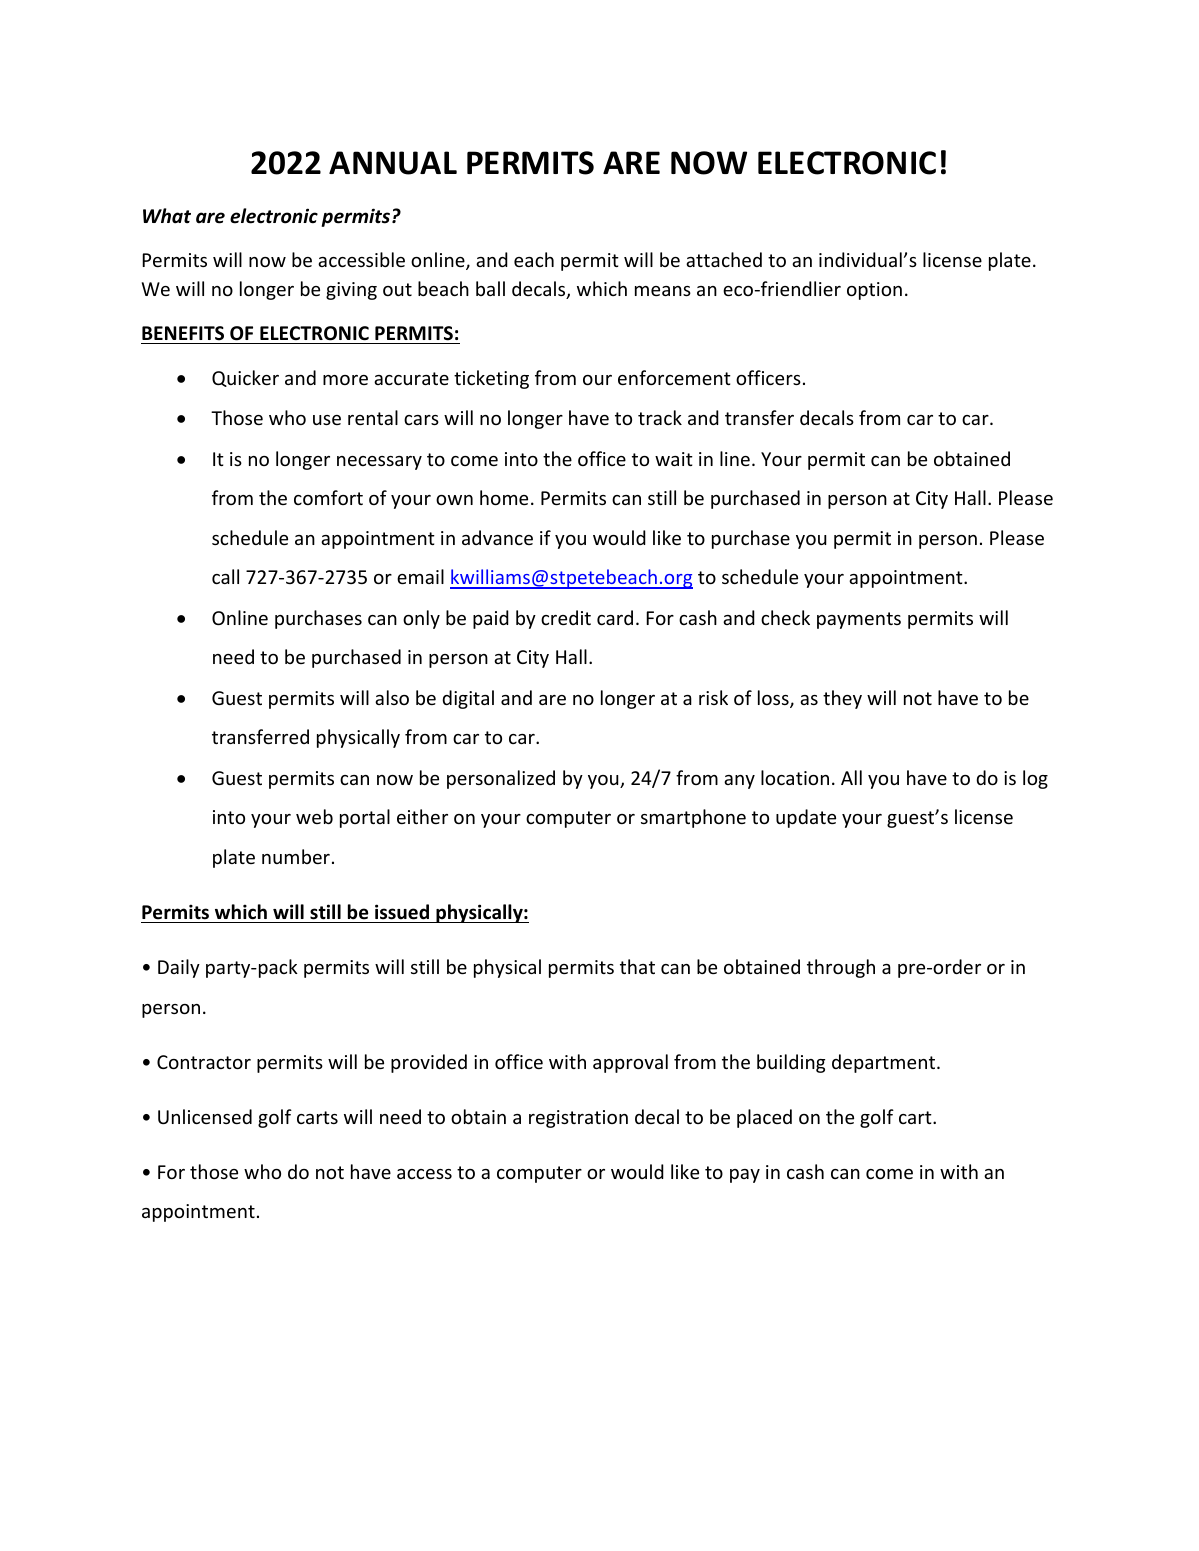 The width and height of the screenshot is (1199, 1551). Describe the element at coordinates (874, 291) in the screenshot. I see `option` at that location.
